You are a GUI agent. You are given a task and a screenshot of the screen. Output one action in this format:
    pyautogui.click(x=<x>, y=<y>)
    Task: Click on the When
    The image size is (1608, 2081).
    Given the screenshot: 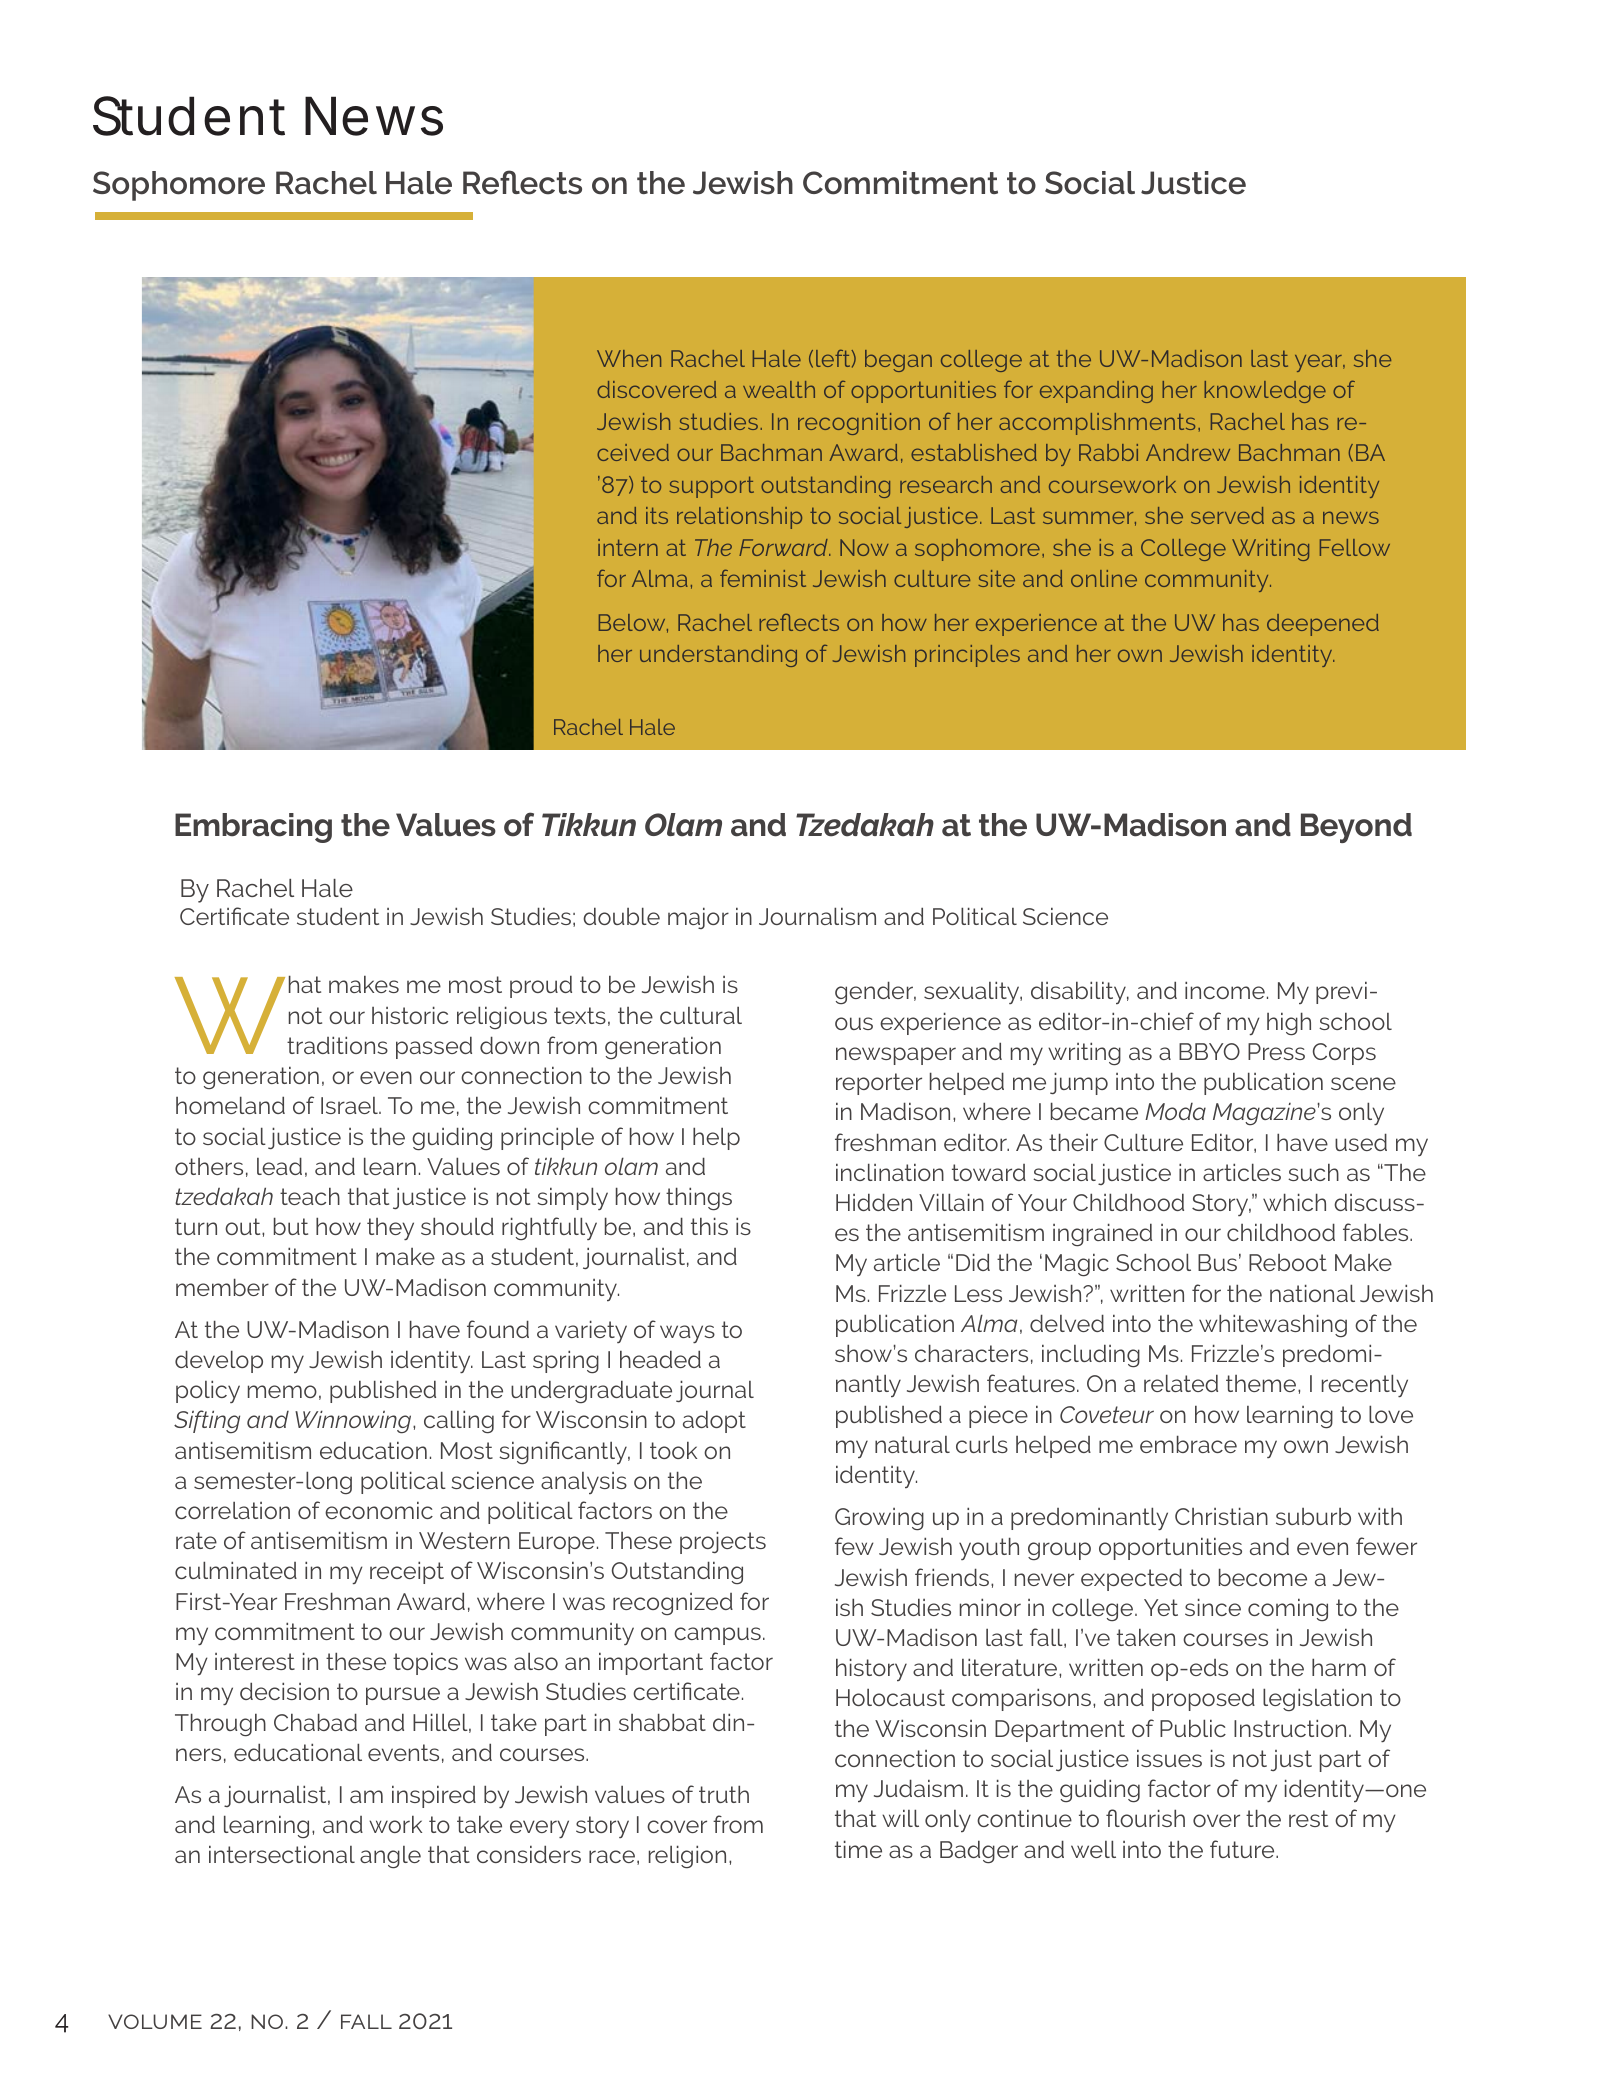 What is the action you would take?
    pyautogui.click(x=629, y=358)
